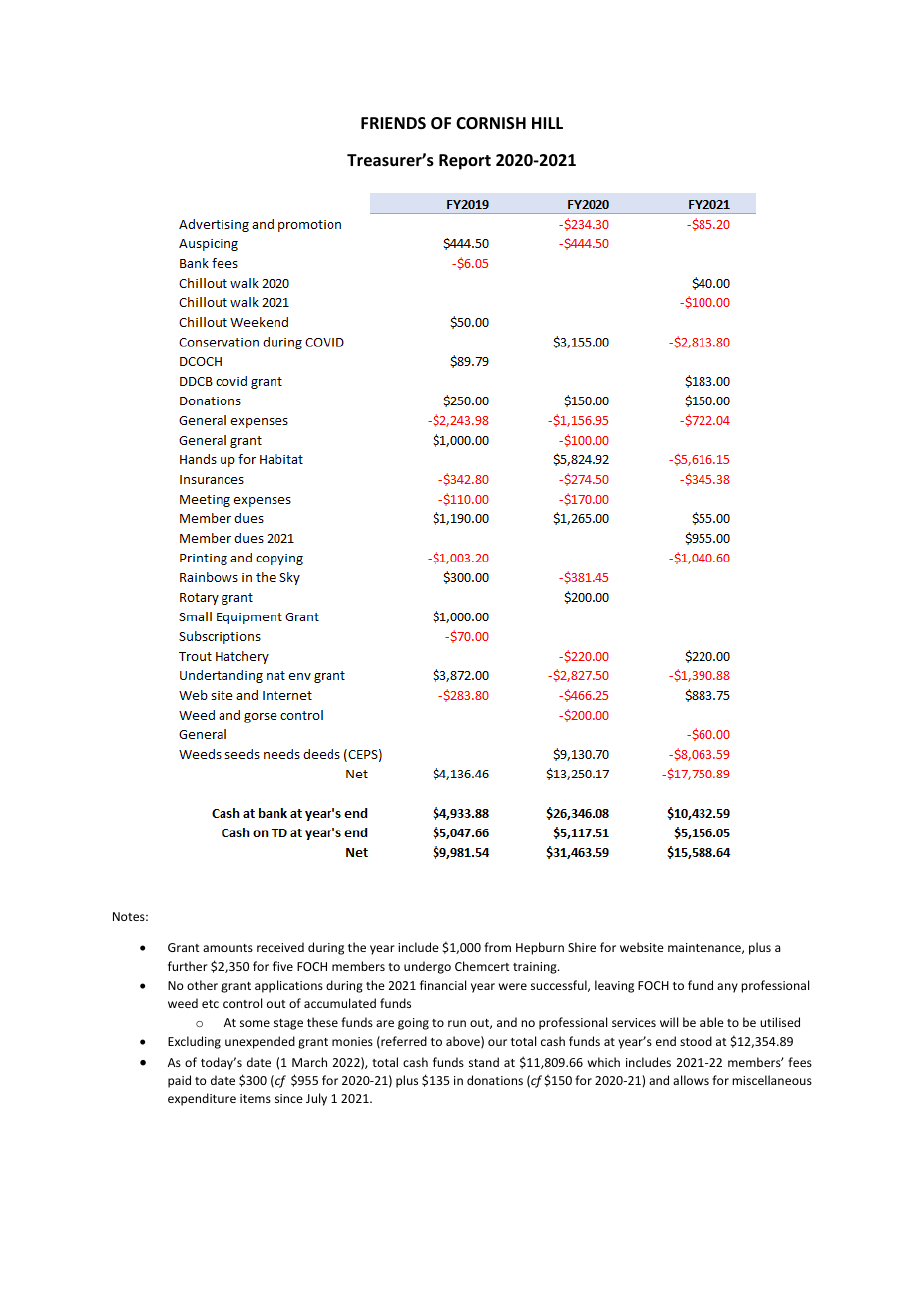  Describe the element at coordinates (642, 947) in the page. I see `website` at that location.
